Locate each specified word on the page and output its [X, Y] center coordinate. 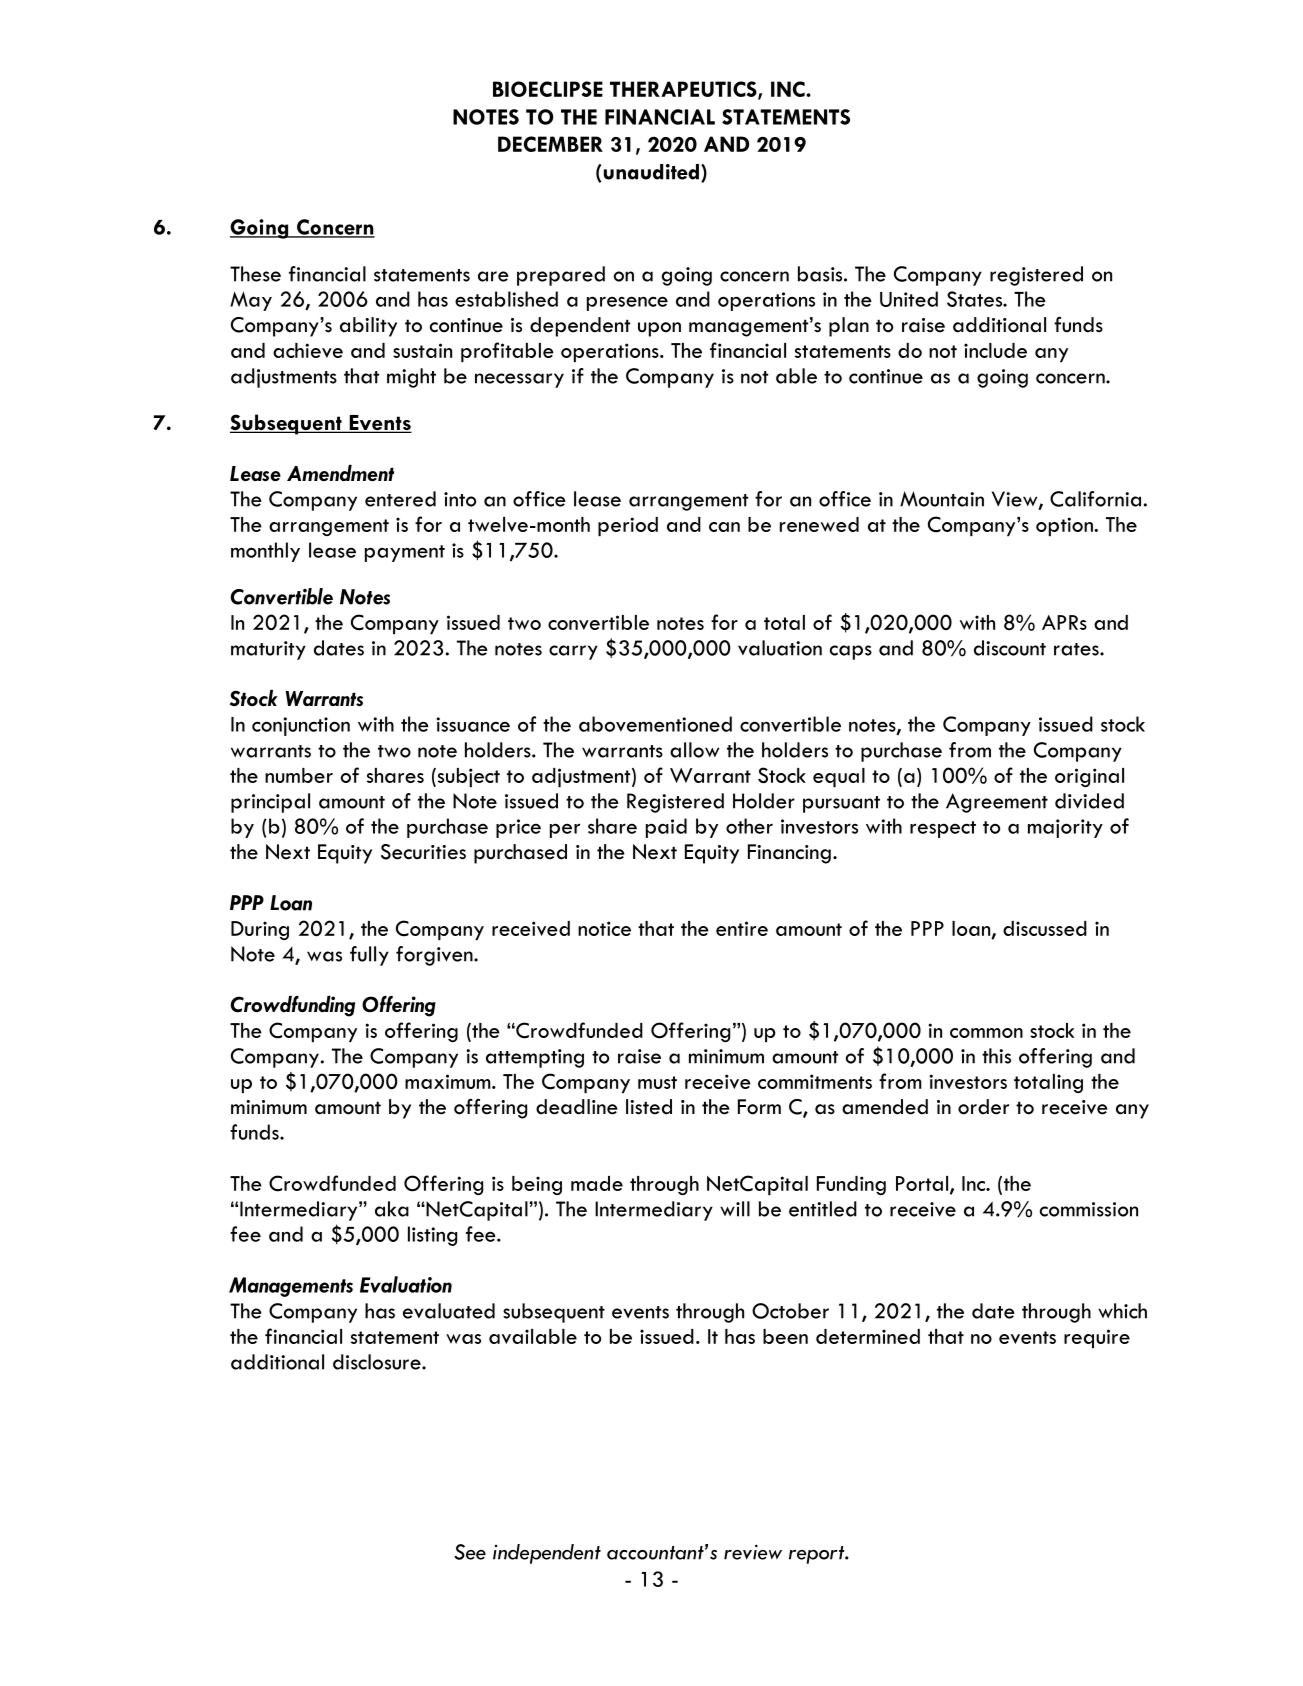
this [996, 1056]
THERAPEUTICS [684, 90]
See [470, 1552]
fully [369, 956]
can [724, 527]
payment [405, 553]
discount [1010, 648]
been [785, 1336]
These [255, 274]
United [909, 299]
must [657, 1082]
